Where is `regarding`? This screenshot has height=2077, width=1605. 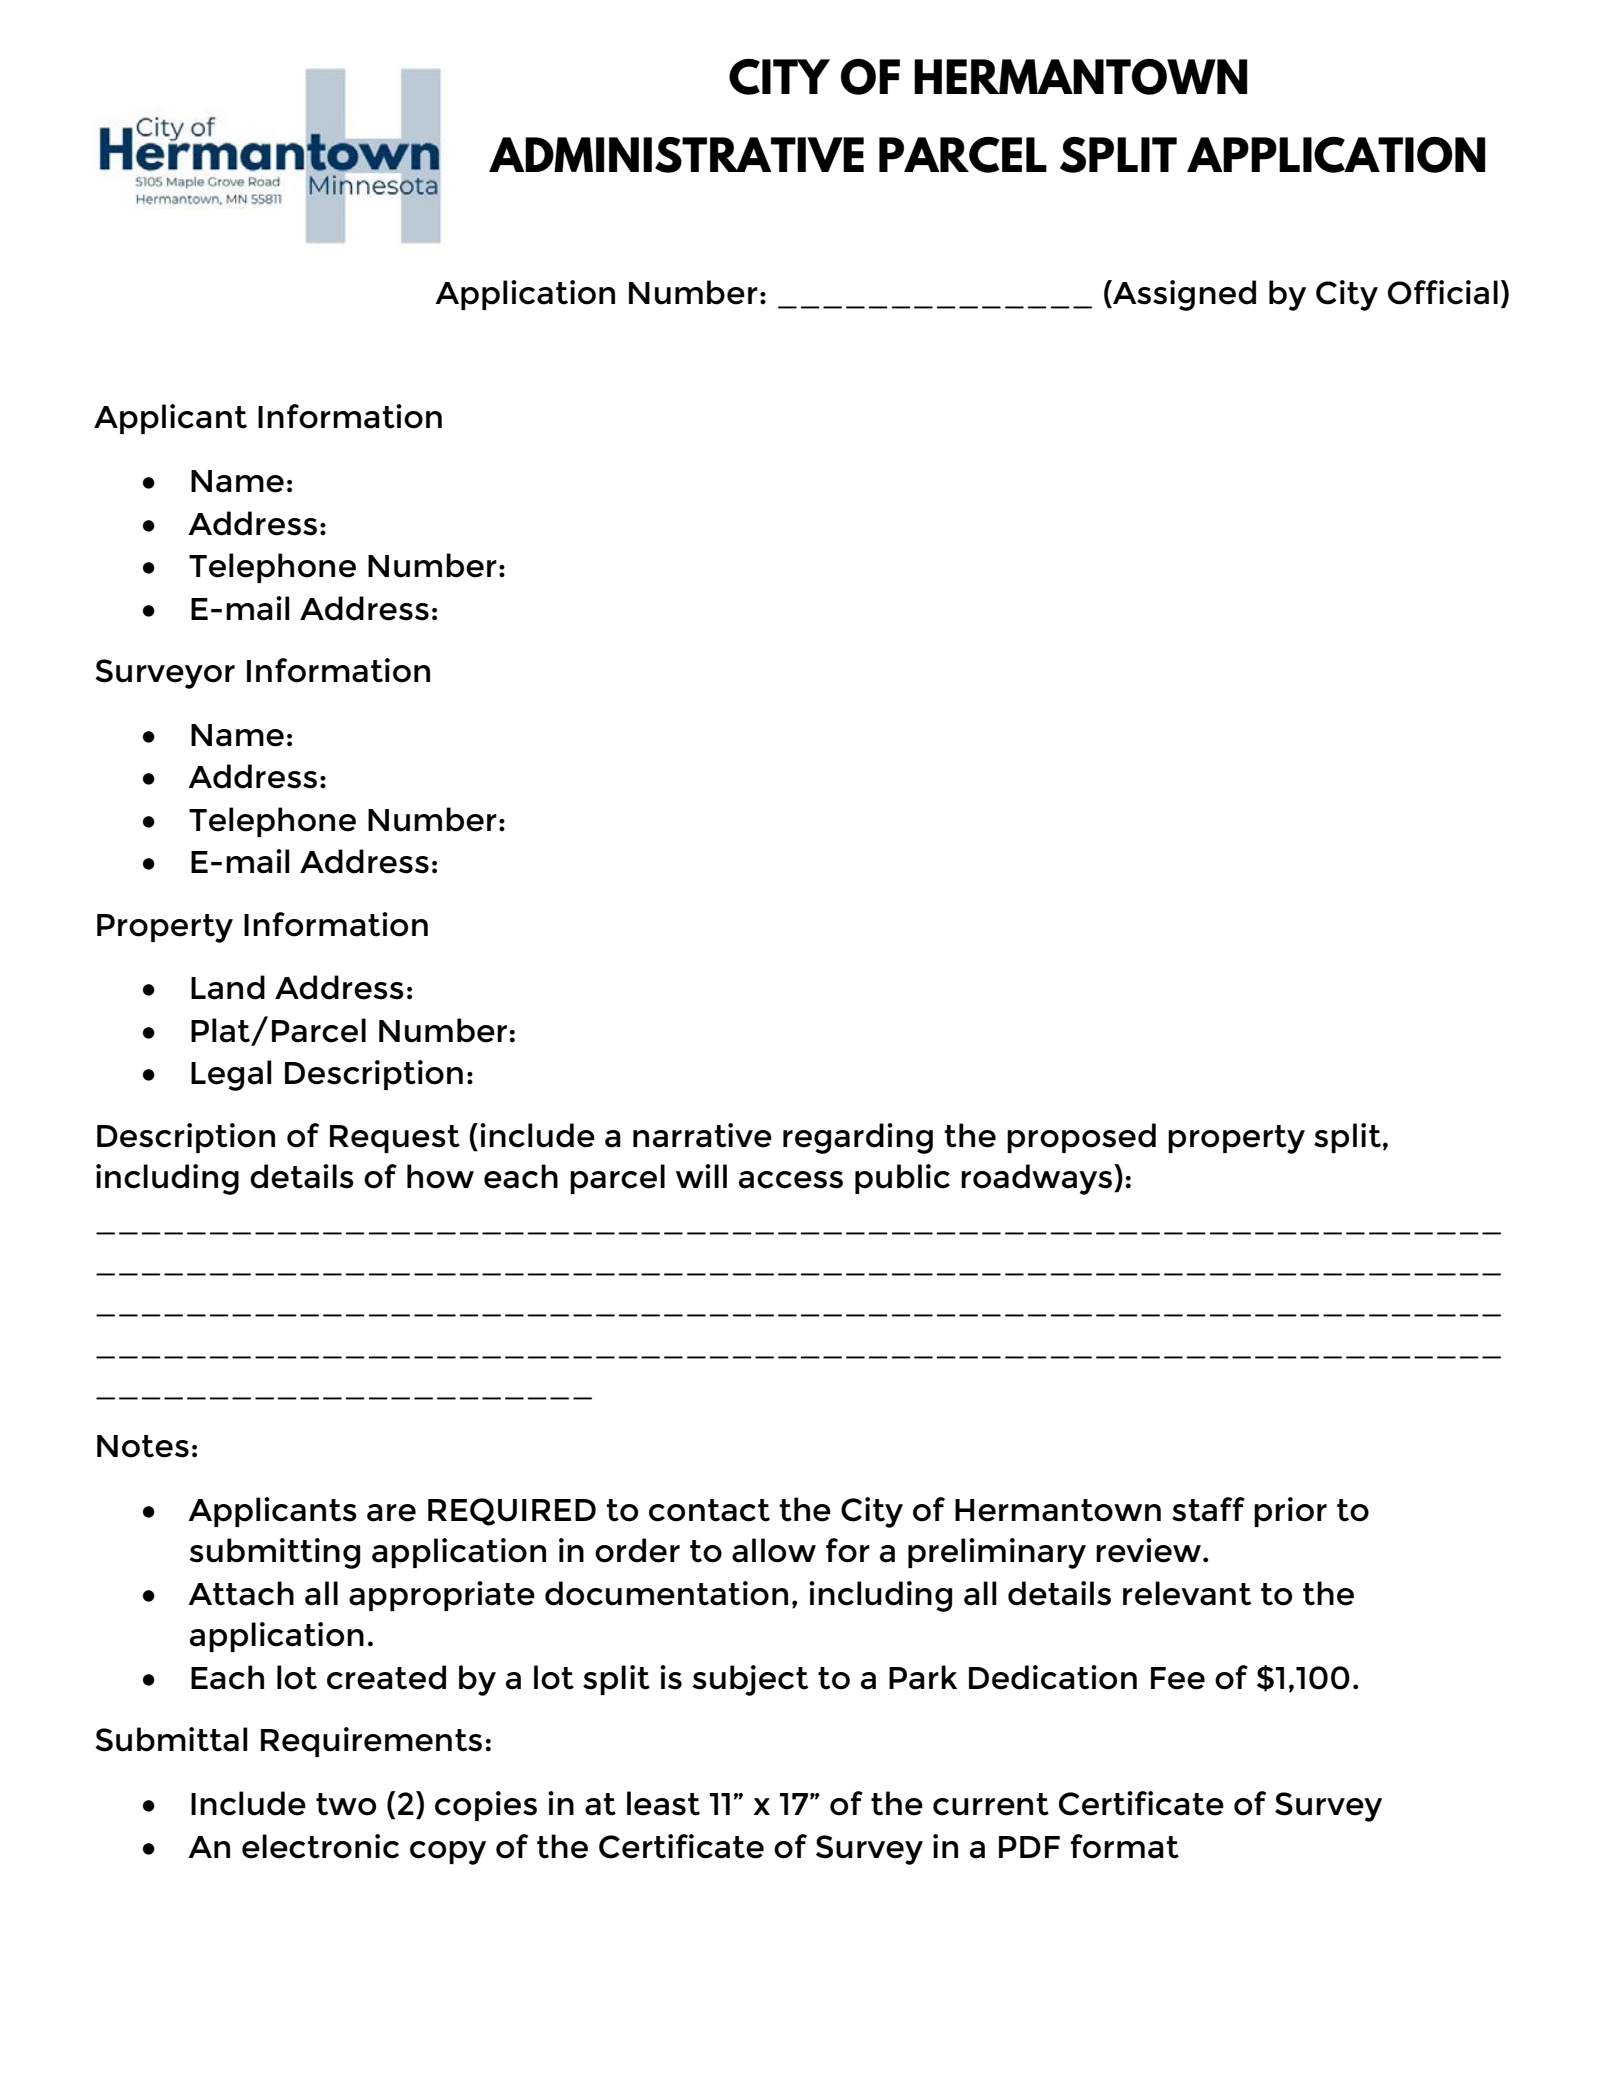
regarding is located at coordinates (858, 1138).
